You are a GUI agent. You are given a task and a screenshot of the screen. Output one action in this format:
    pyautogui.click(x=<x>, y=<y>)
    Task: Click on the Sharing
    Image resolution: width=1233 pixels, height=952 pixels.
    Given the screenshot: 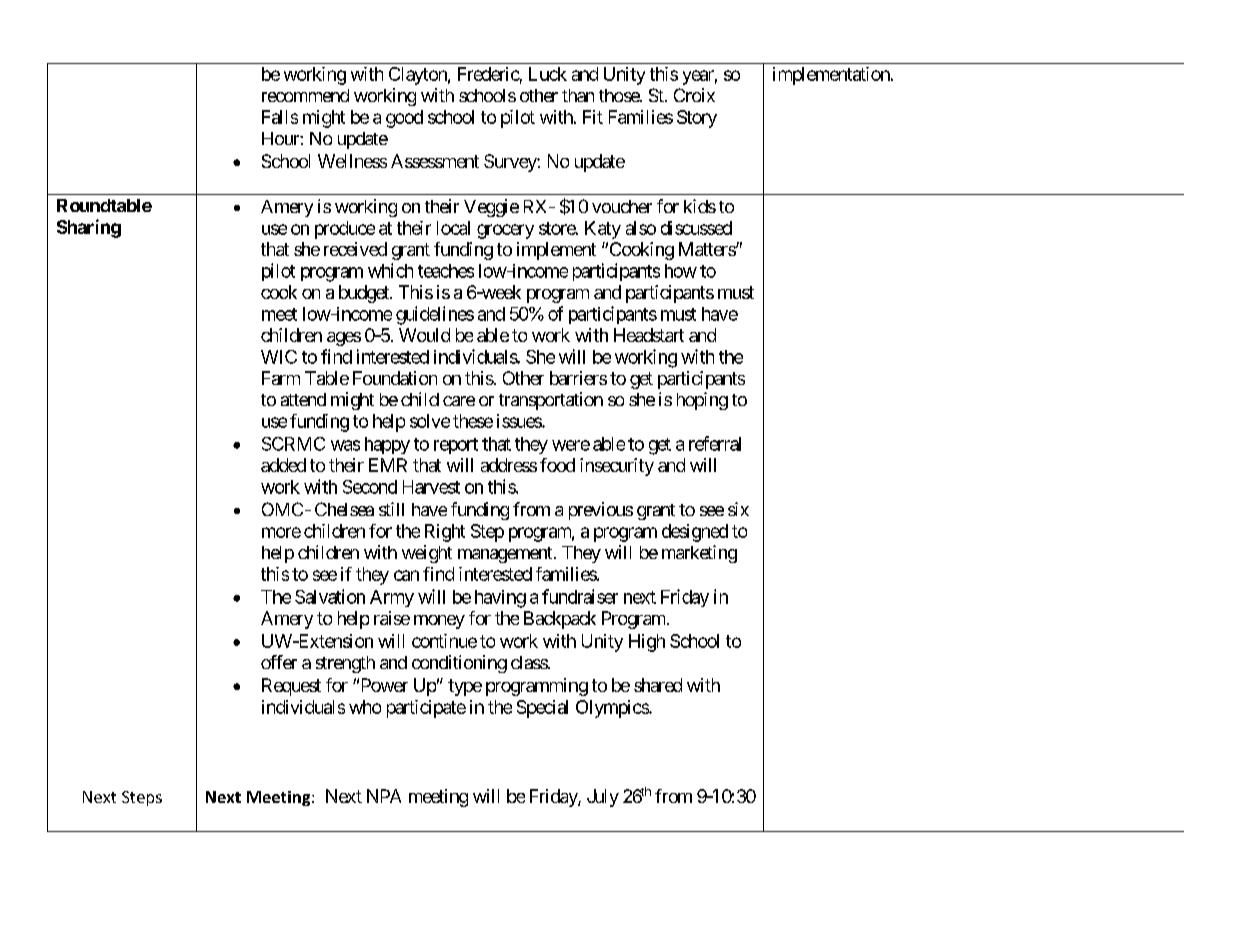 What is the action you would take?
    pyautogui.click(x=89, y=228)
